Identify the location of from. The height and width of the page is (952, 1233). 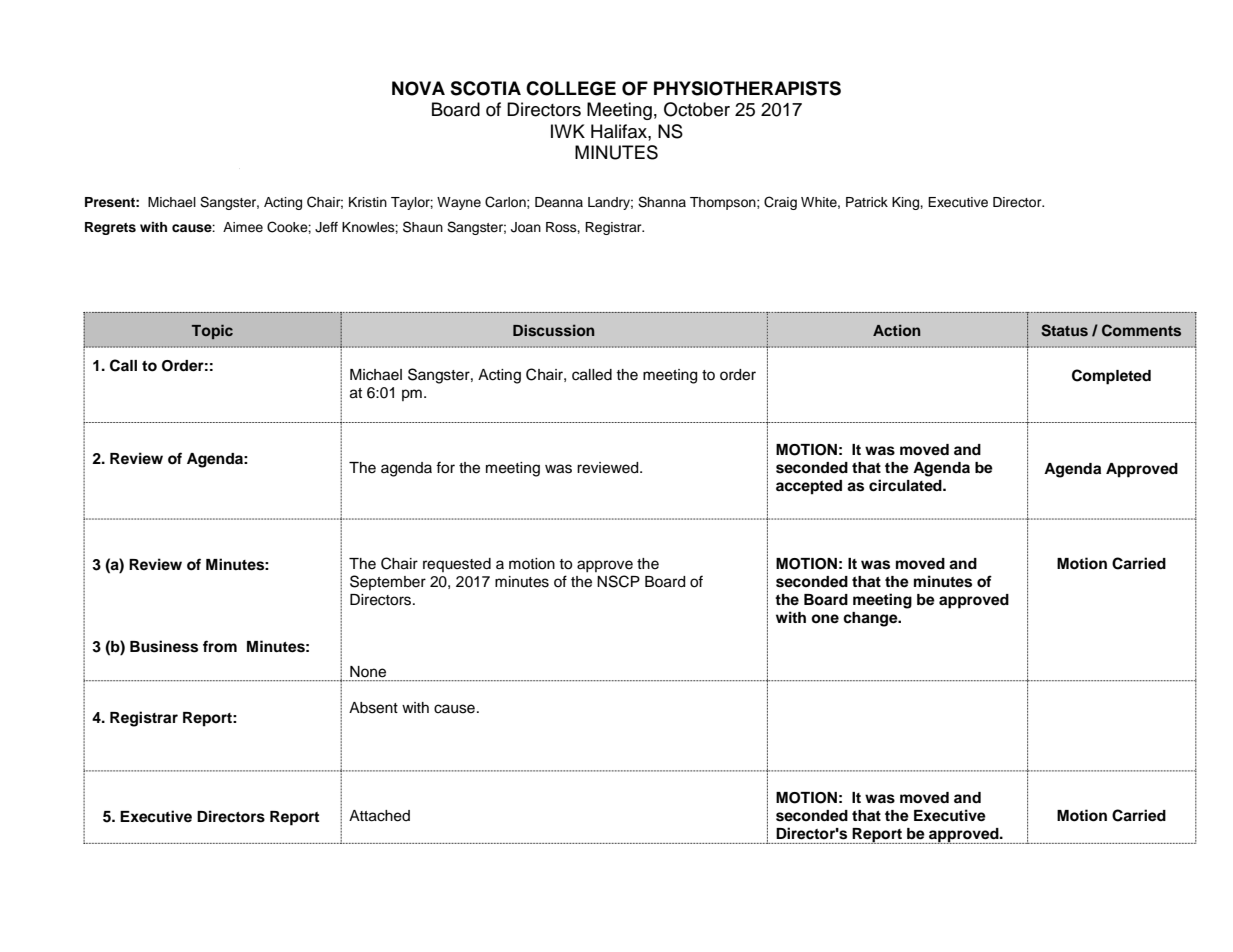
(220, 646).
